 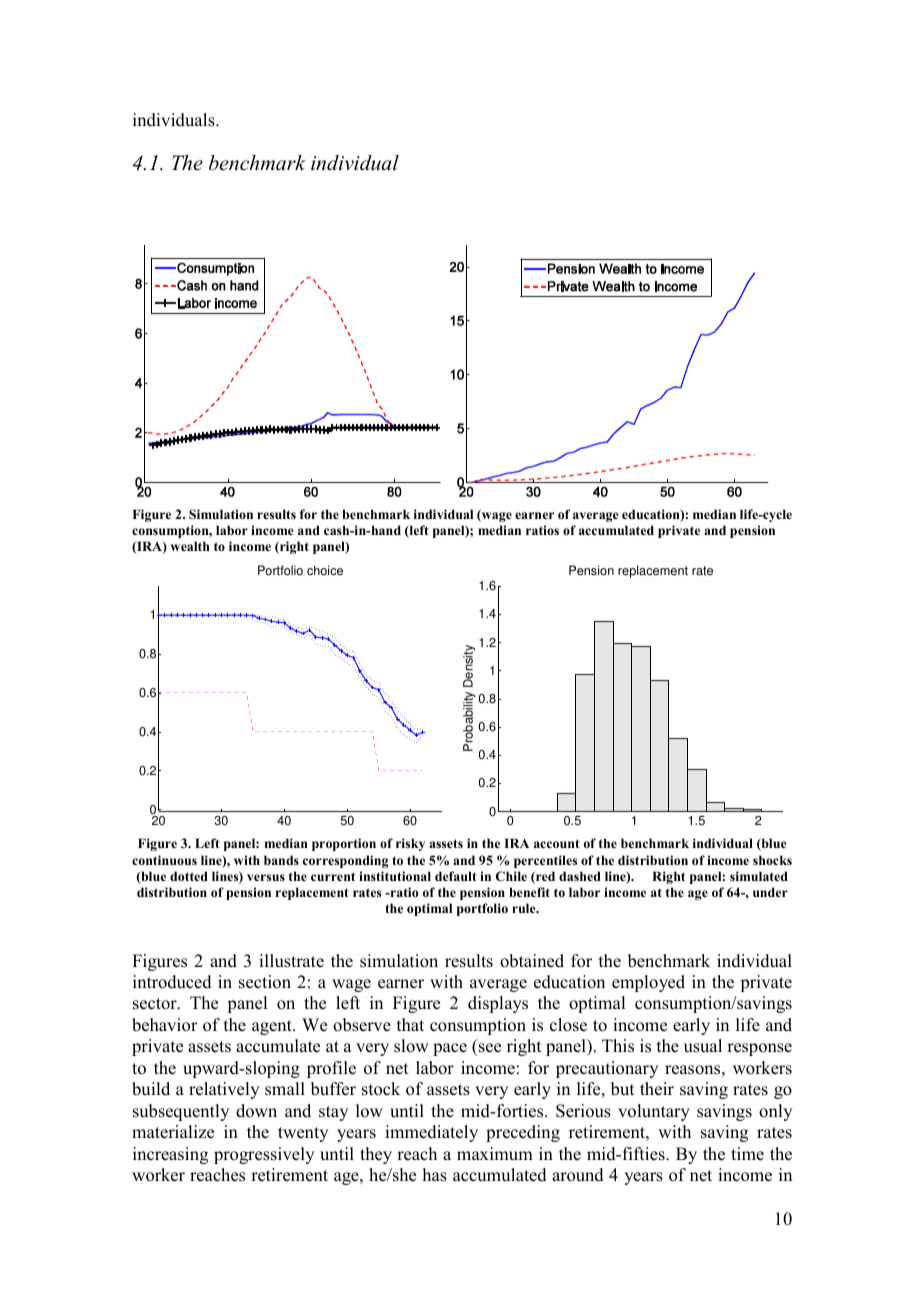 What do you see at coordinates (410, 844) in the page?
I see `risky` at bounding box center [410, 844].
